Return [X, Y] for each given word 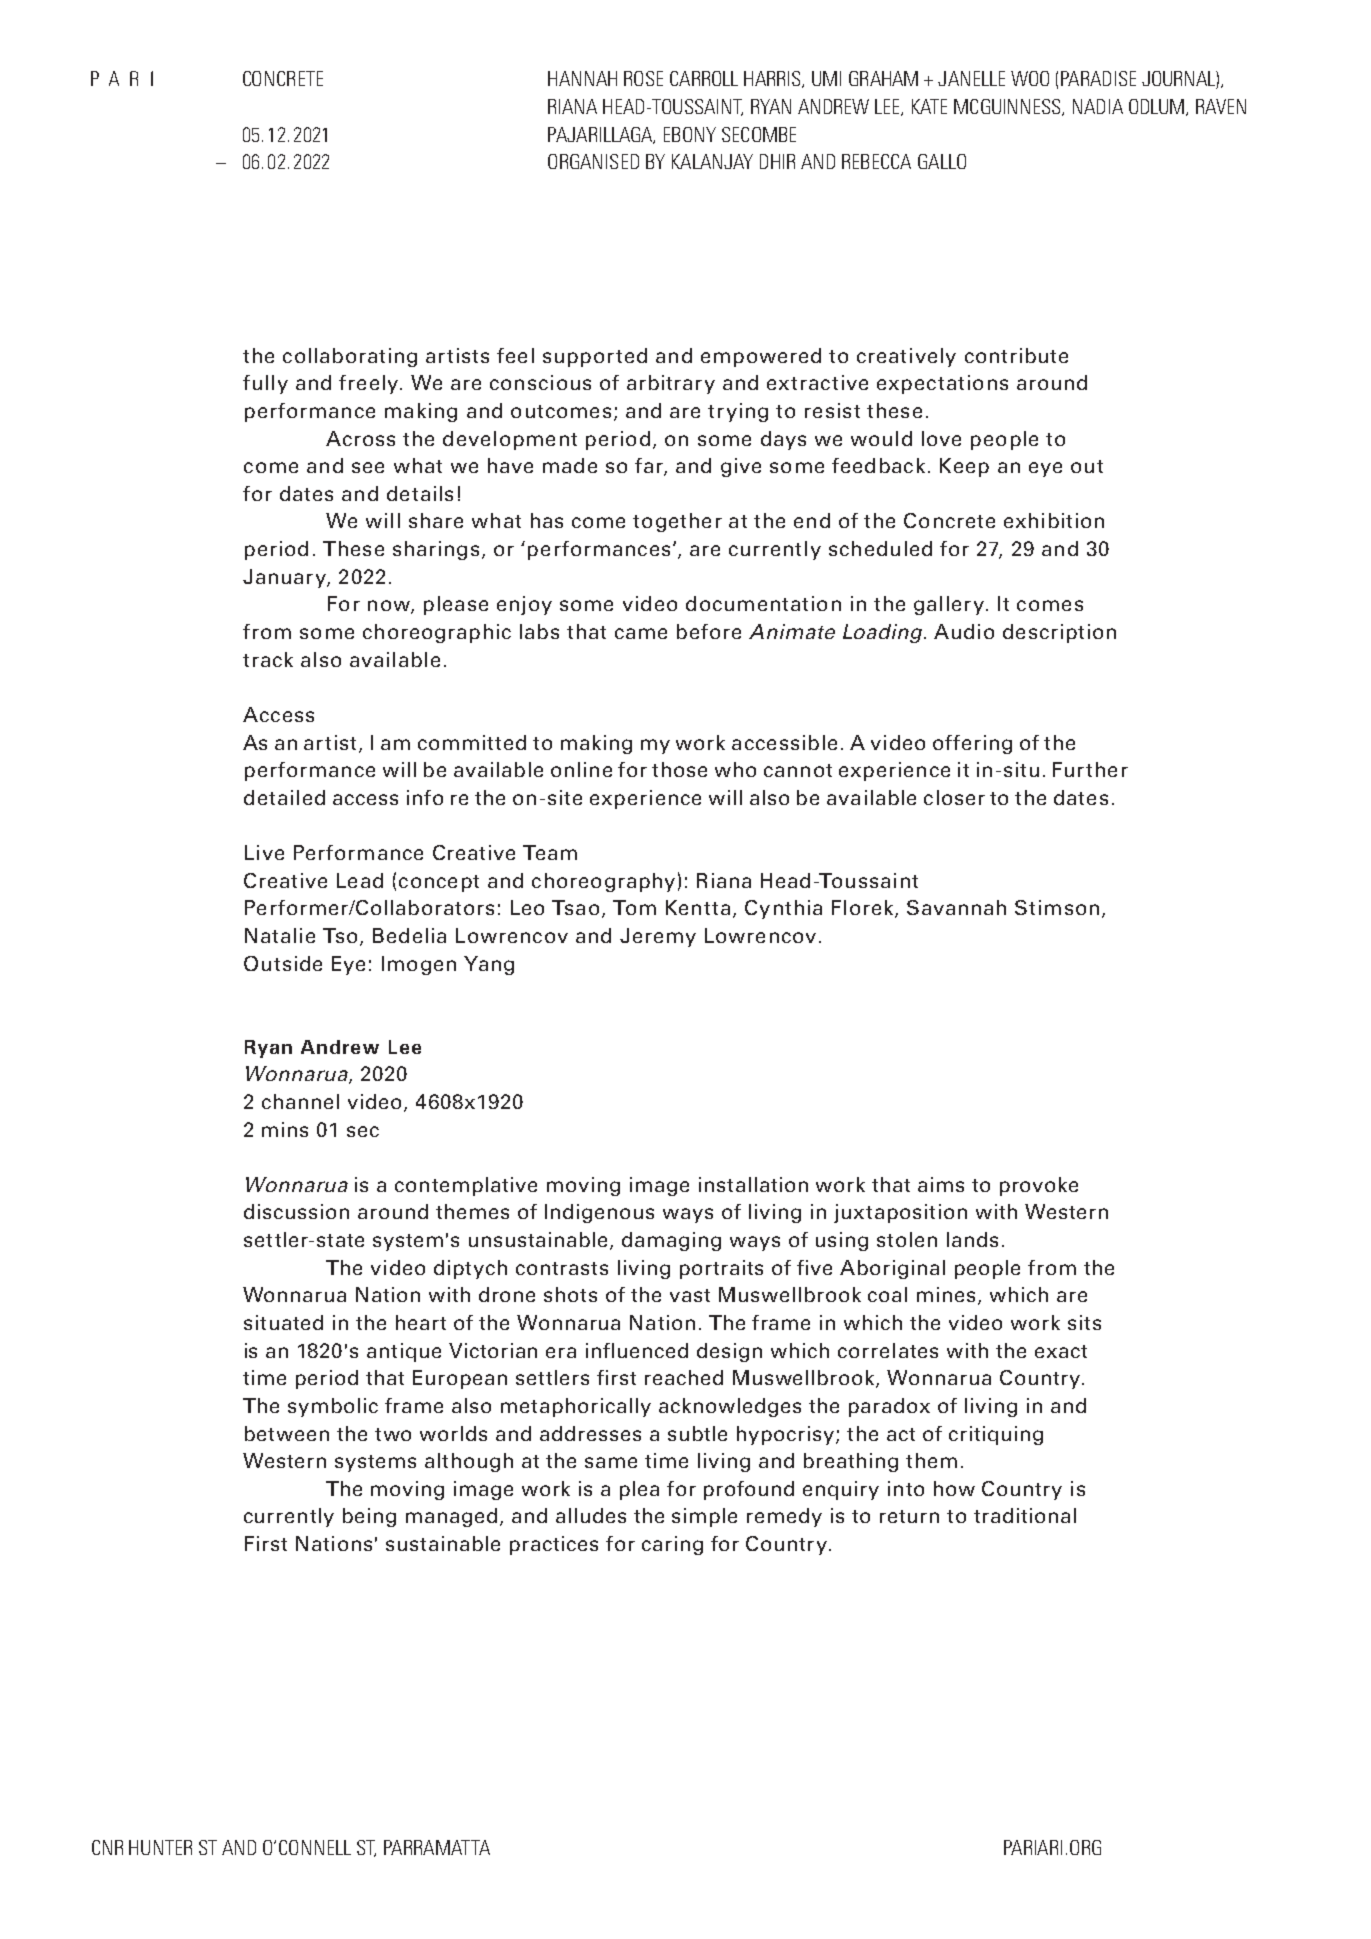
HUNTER [160, 1847]
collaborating [350, 357]
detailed [284, 797]
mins [285, 1129]
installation [753, 1184]
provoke [1039, 1186]
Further [1090, 769]
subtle [697, 1433]
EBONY [690, 134]
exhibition [1054, 520]
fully [265, 384]
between [287, 1433]
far [650, 467]
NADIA [1098, 106]
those [679, 769]
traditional [1025, 1515]
